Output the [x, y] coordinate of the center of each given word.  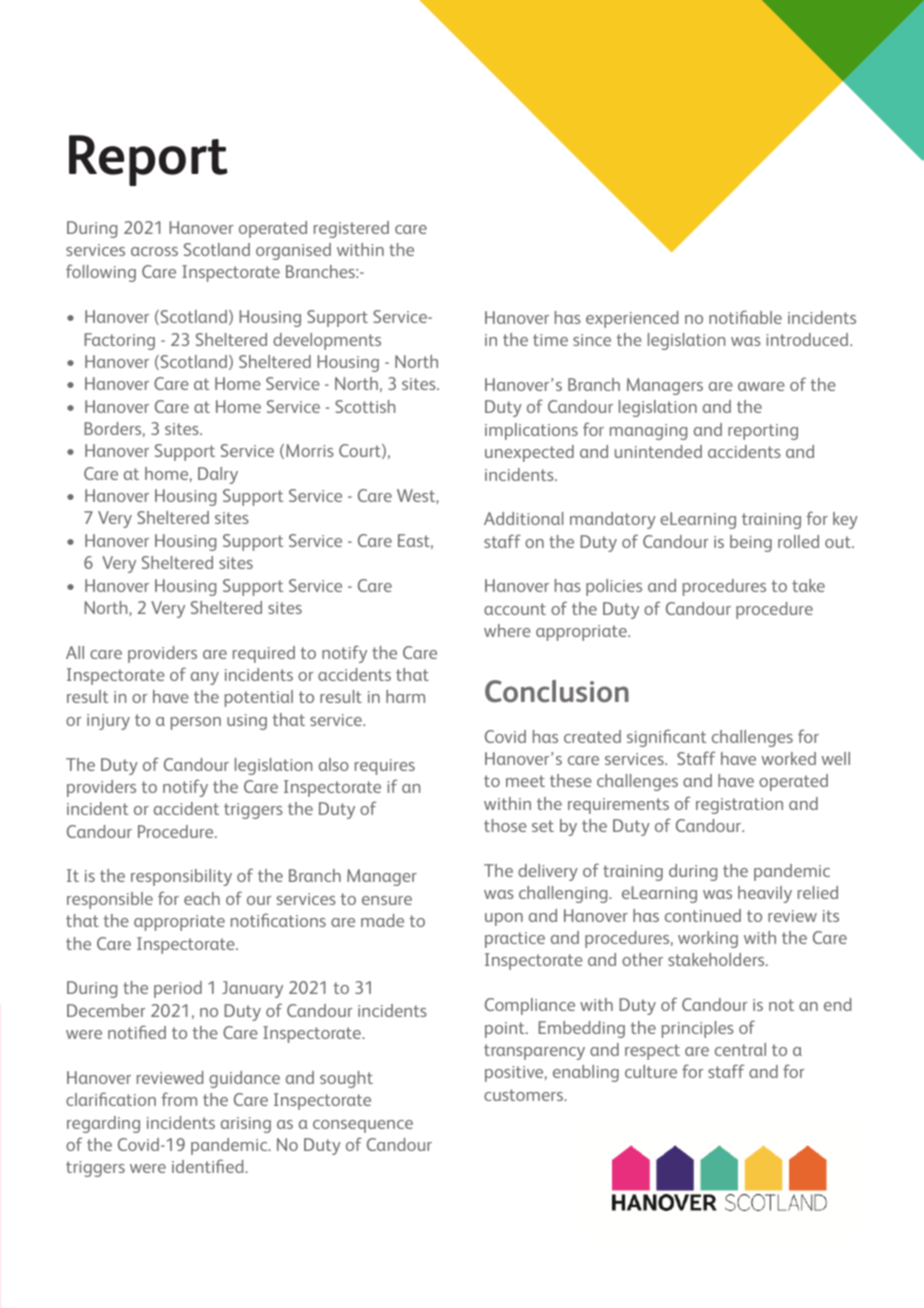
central [740, 1049]
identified [209, 1166]
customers [524, 1095]
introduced [808, 339]
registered [351, 229]
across [154, 251]
